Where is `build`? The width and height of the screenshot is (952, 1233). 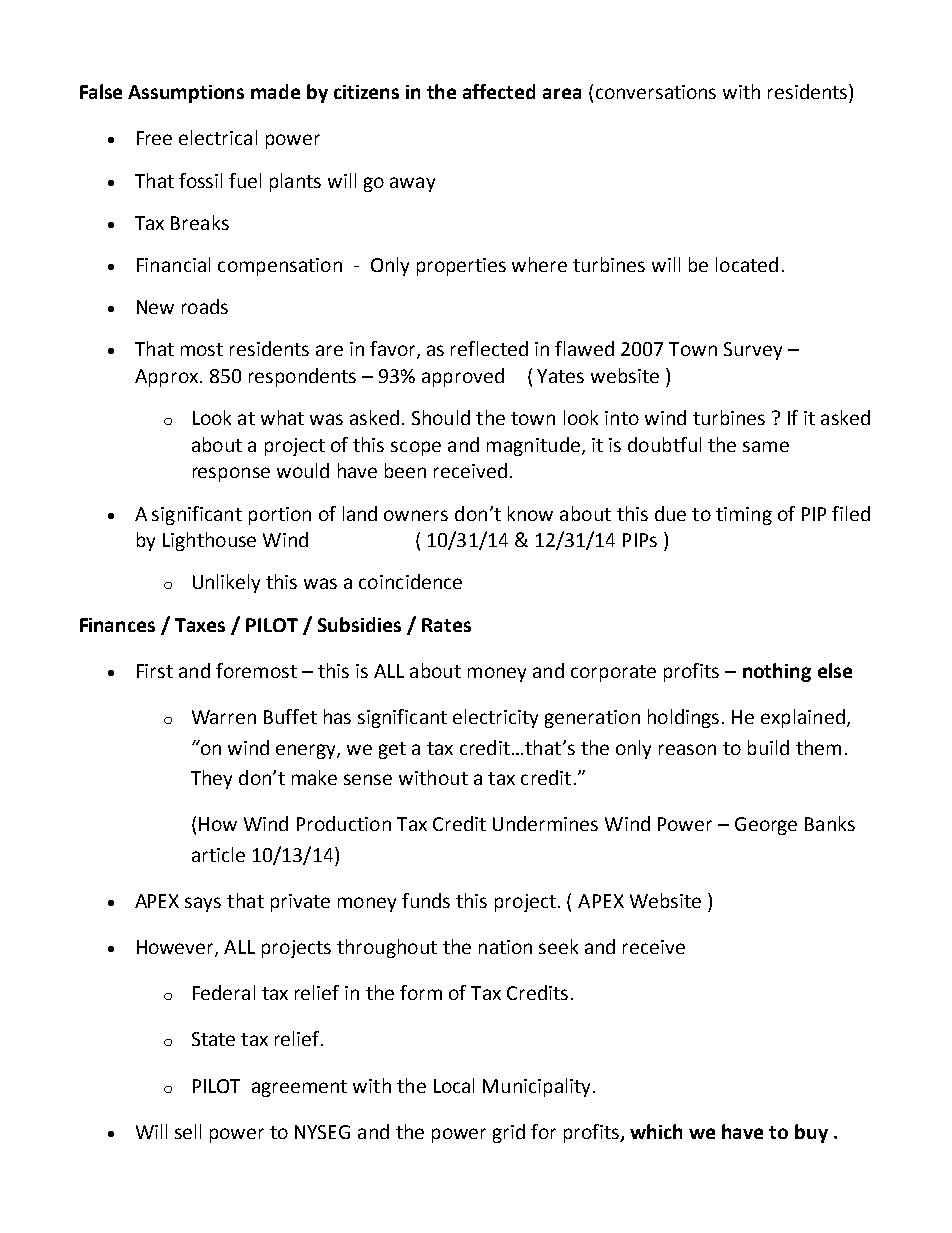 build is located at coordinates (768, 747).
